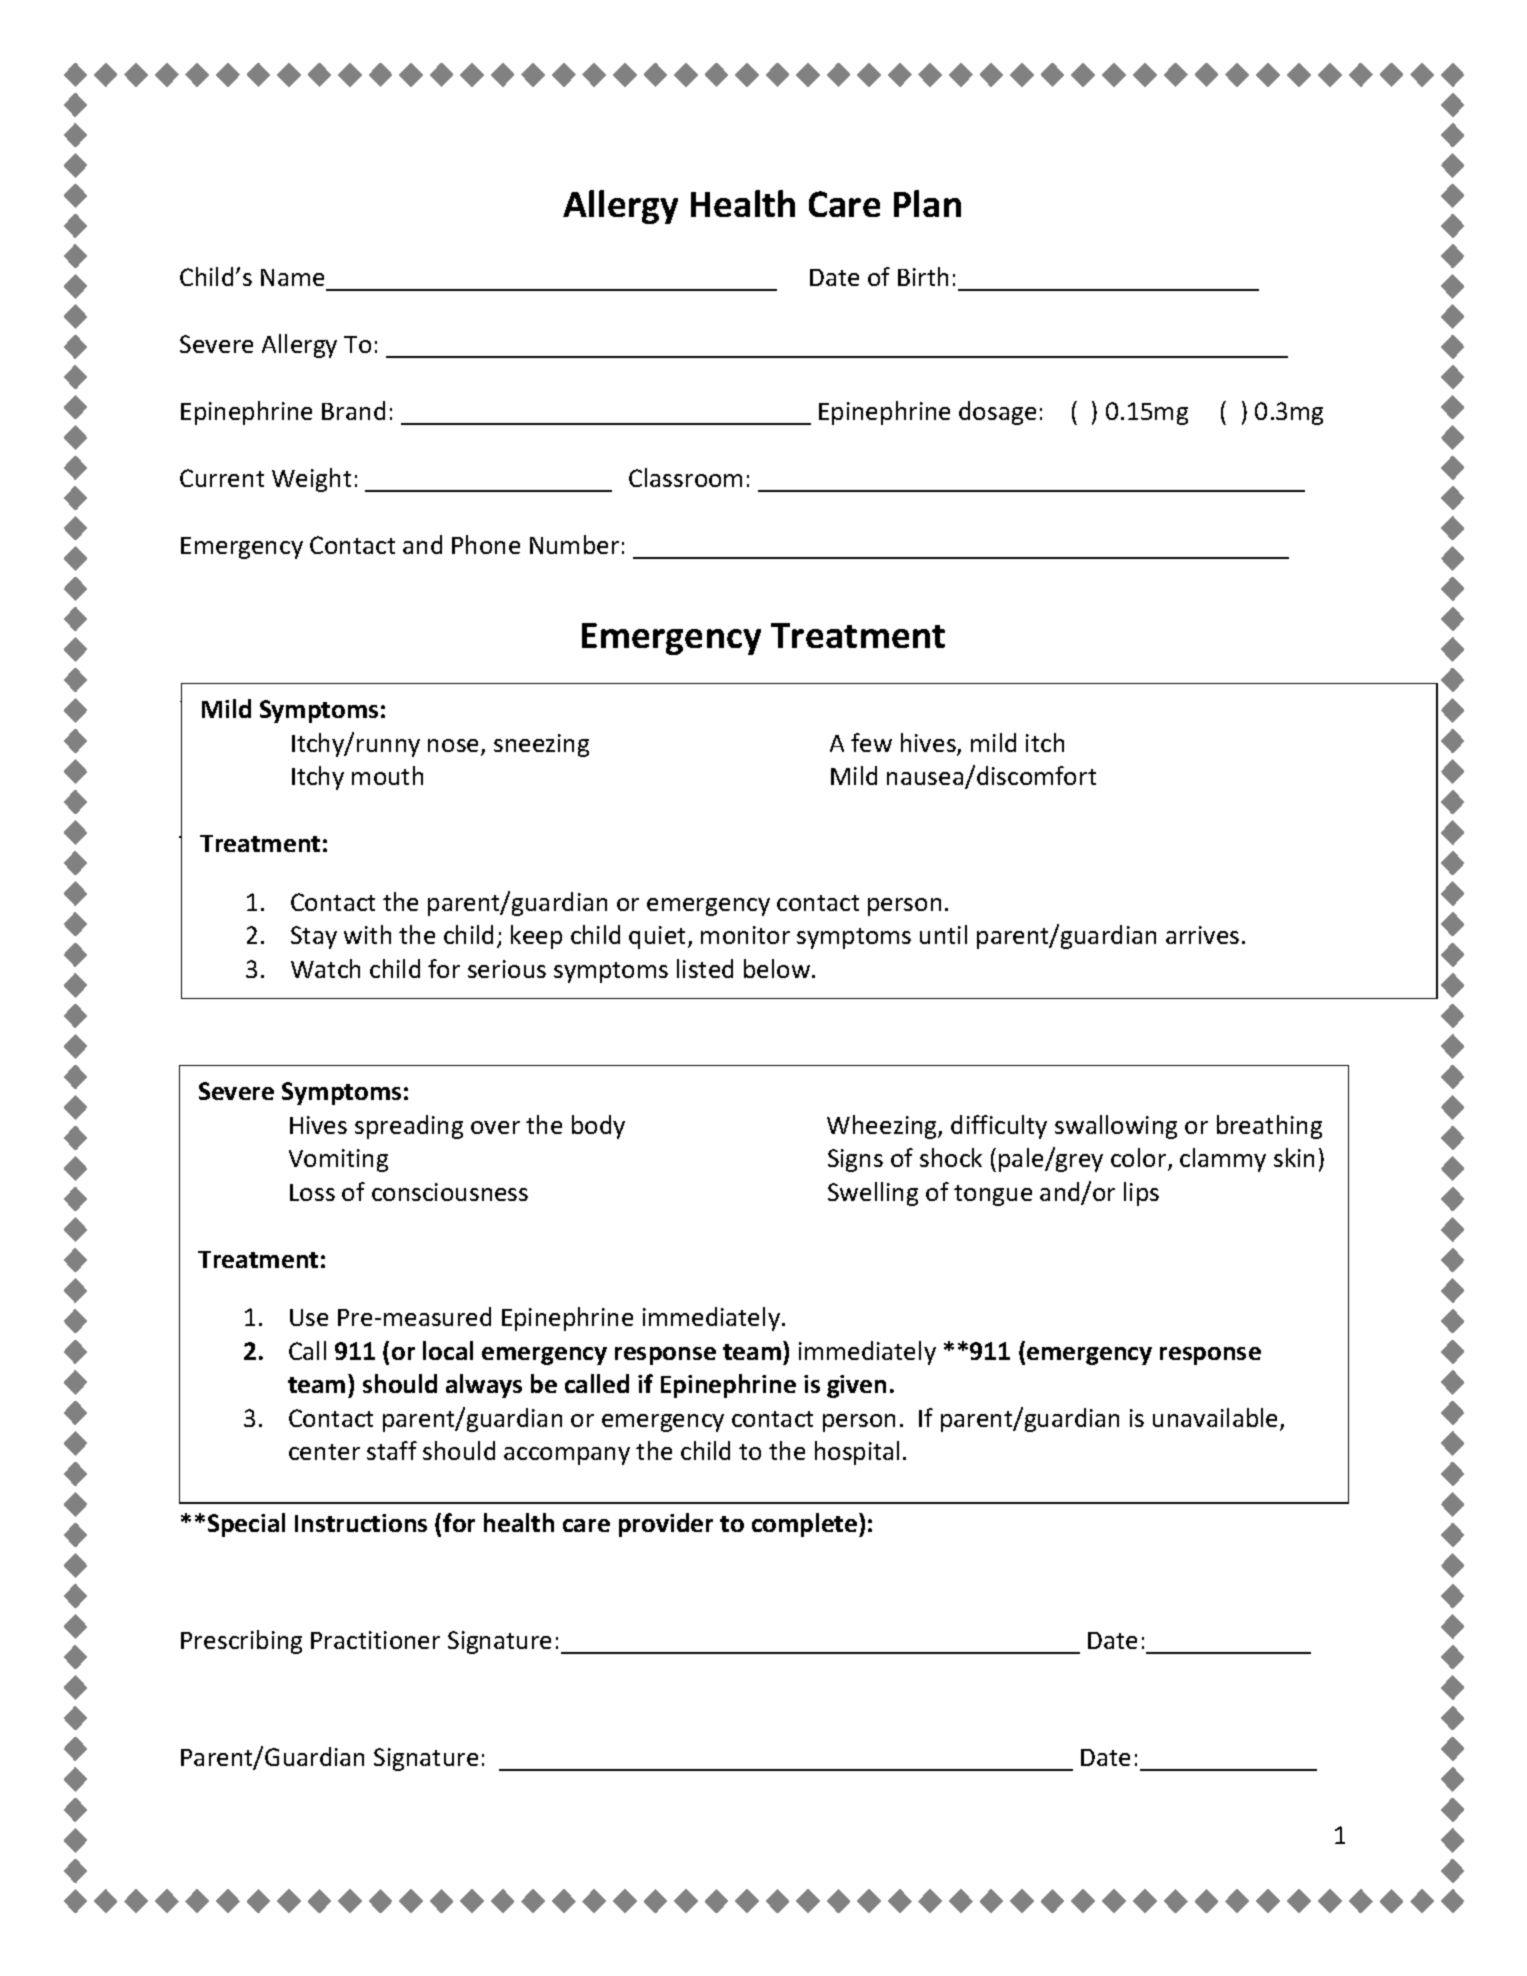  I want to click on color, so click(1140, 1159).
